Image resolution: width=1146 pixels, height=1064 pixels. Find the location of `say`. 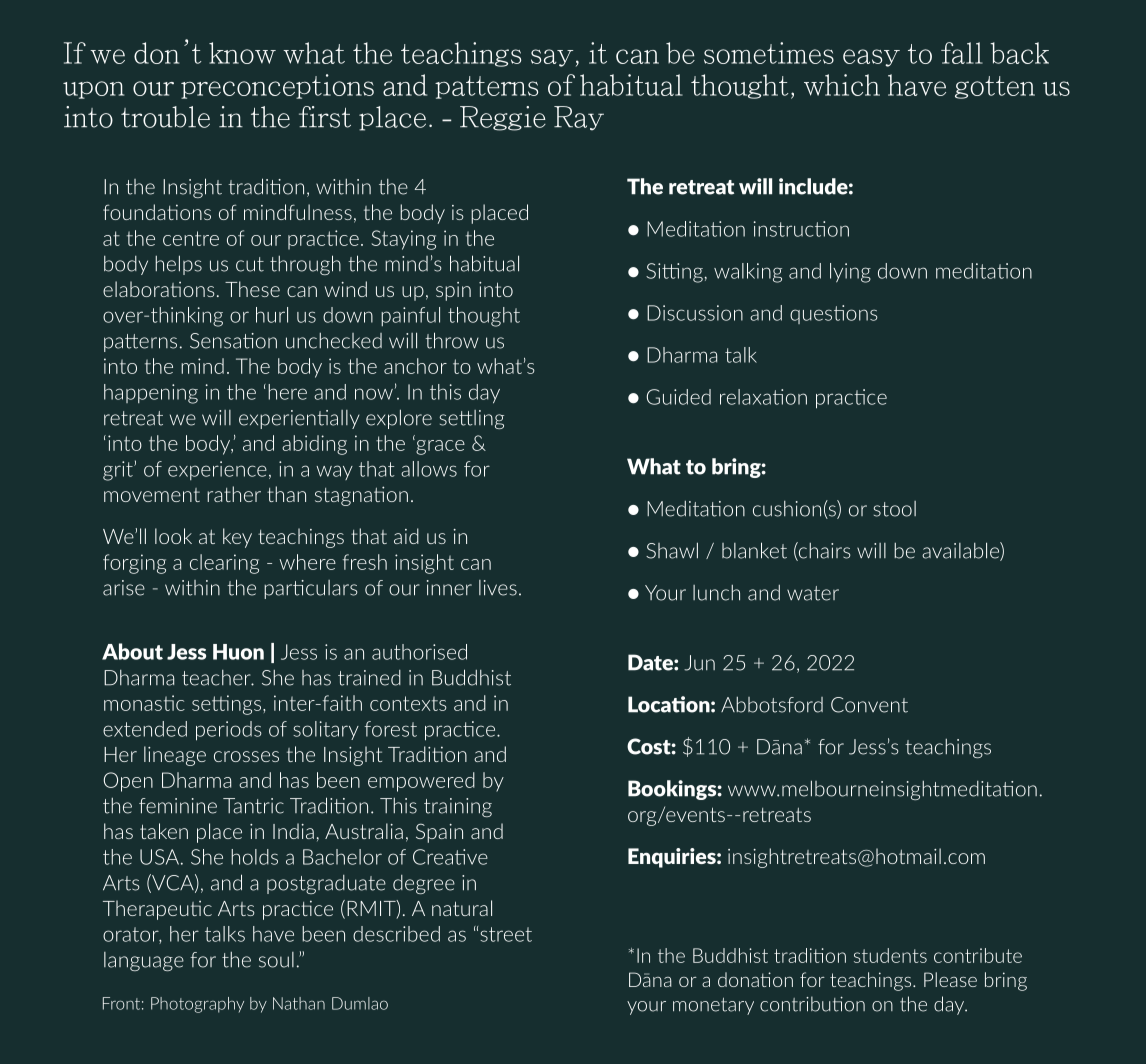

say is located at coordinates (552, 58).
